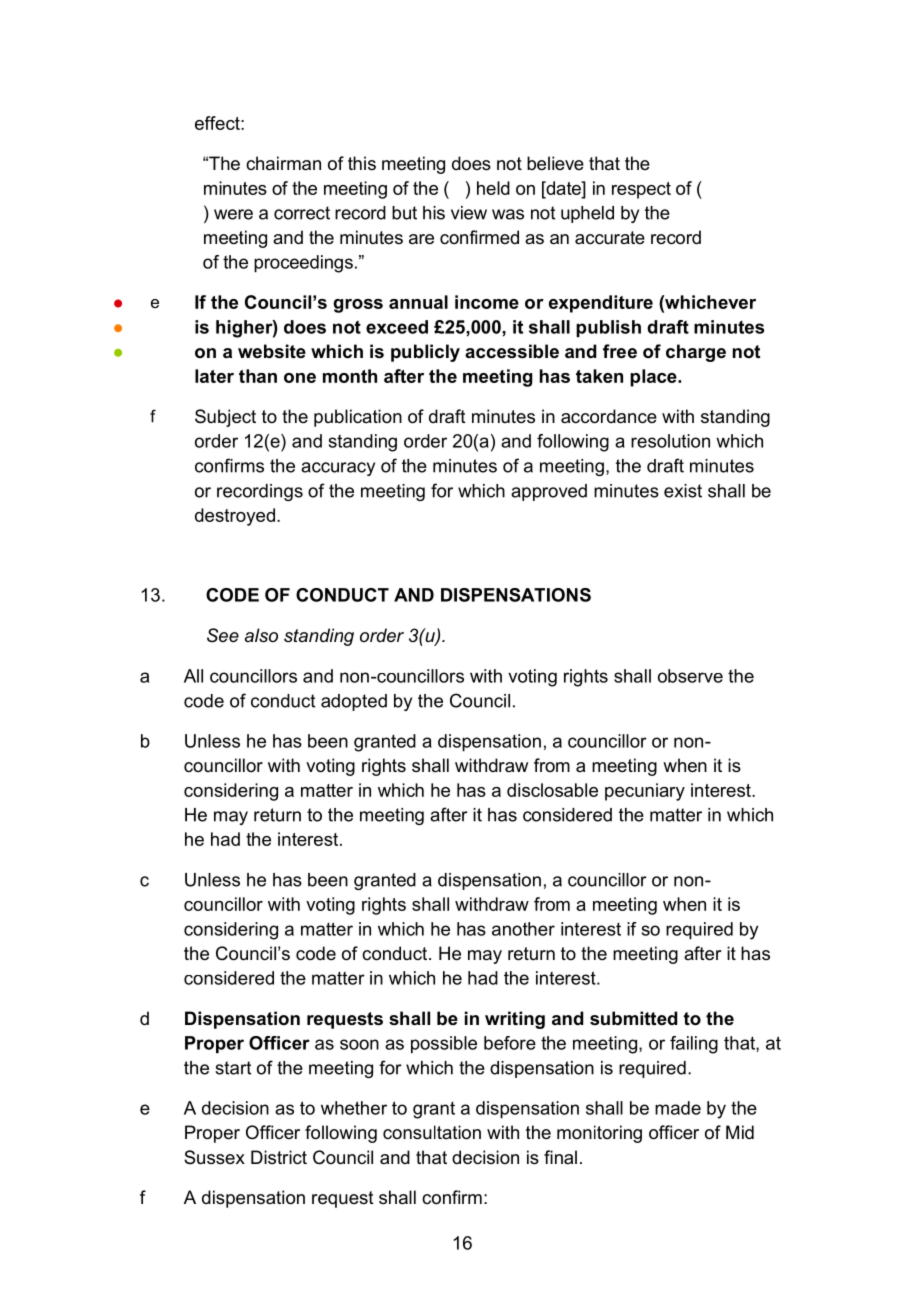 The image size is (924, 1308). I want to click on District, so click(279, 1157).
